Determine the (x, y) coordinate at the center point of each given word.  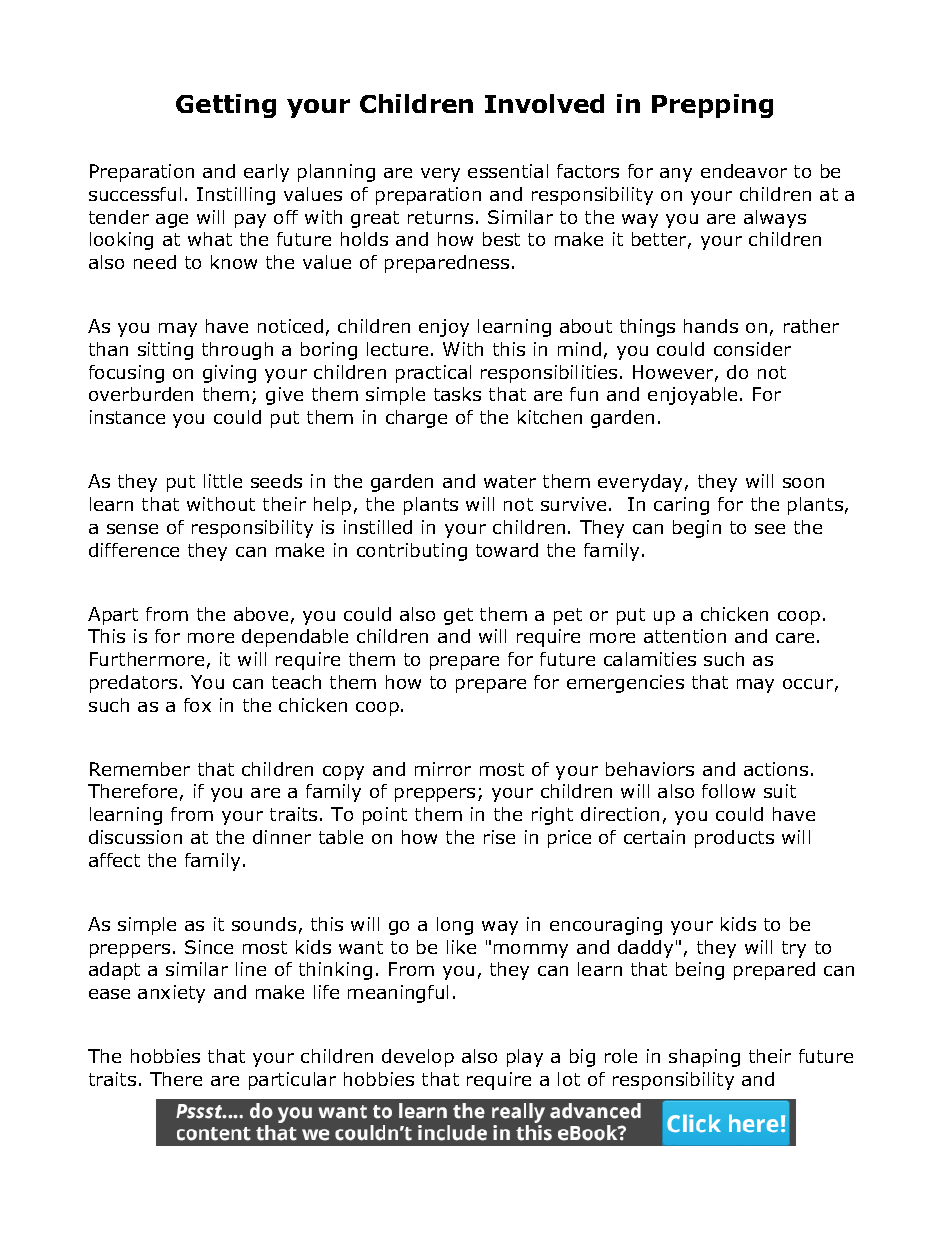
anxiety (171, 994)
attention (685, 636)
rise (499, 837)
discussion (135, 837)
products (734, 839)
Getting (226, 106)
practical (433, 374)
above (261, 614)
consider (752, 349)
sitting (165, 351)
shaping (704, 1058)
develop (418, 1058)
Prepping (712, 106)
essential (508, 171)
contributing (412, 552)
